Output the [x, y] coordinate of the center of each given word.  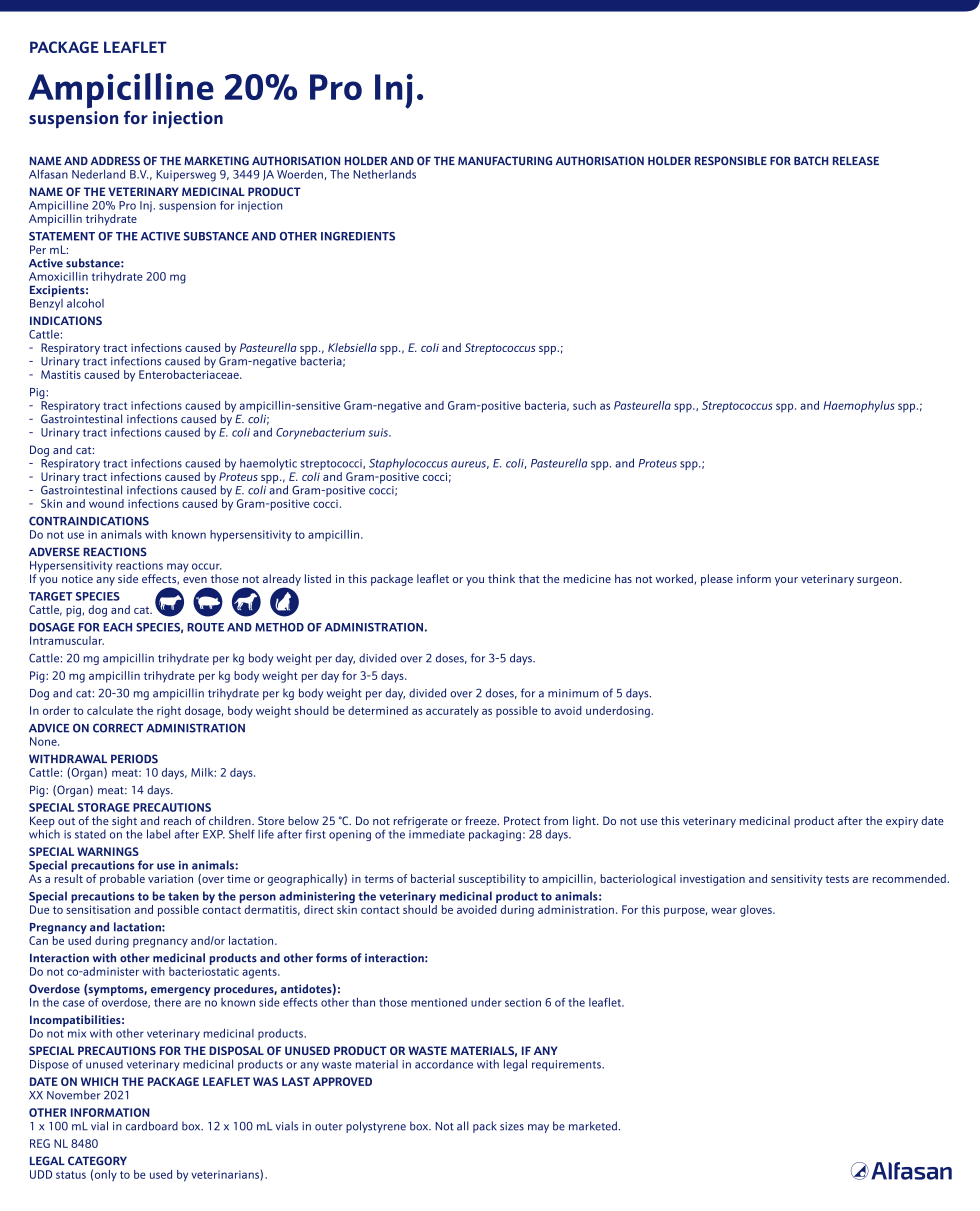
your [786, 581]
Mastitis [61, 374]
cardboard [152, 1126]
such [584, 405]
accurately [452, 712]
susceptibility [492, 880]
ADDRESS [115, 161]
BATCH [811, 161]
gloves [757, 911]
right [169, 712]
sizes [512, 1126]
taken [183, 896]
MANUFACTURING [505, 161]
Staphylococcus [408, 465]
